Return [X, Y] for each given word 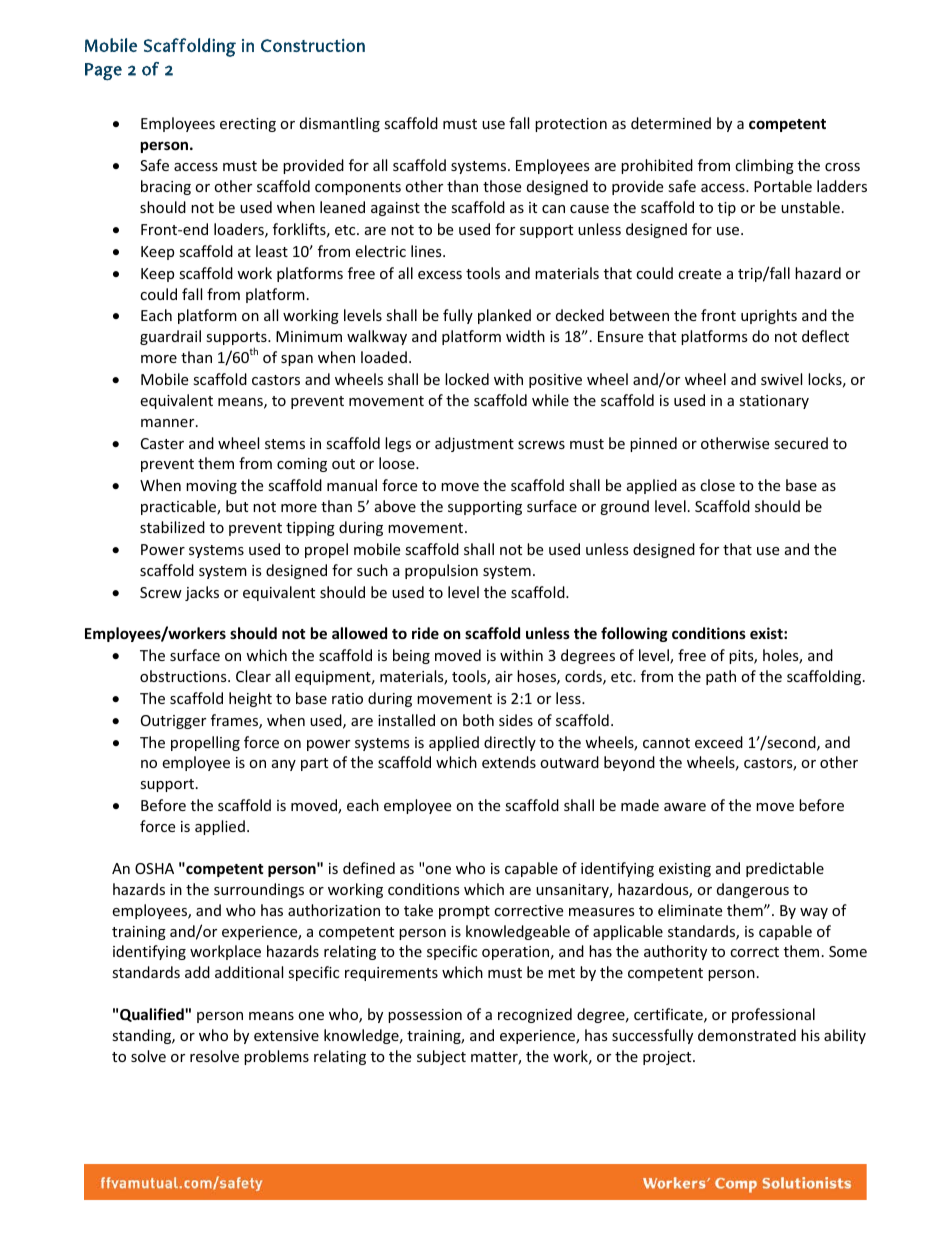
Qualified [152, 1015]
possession [425, 1016]
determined [671, 123]
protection [571, 125]
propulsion [441, 571]
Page [103, 72]
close [717, 485]
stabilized [172, 527]
